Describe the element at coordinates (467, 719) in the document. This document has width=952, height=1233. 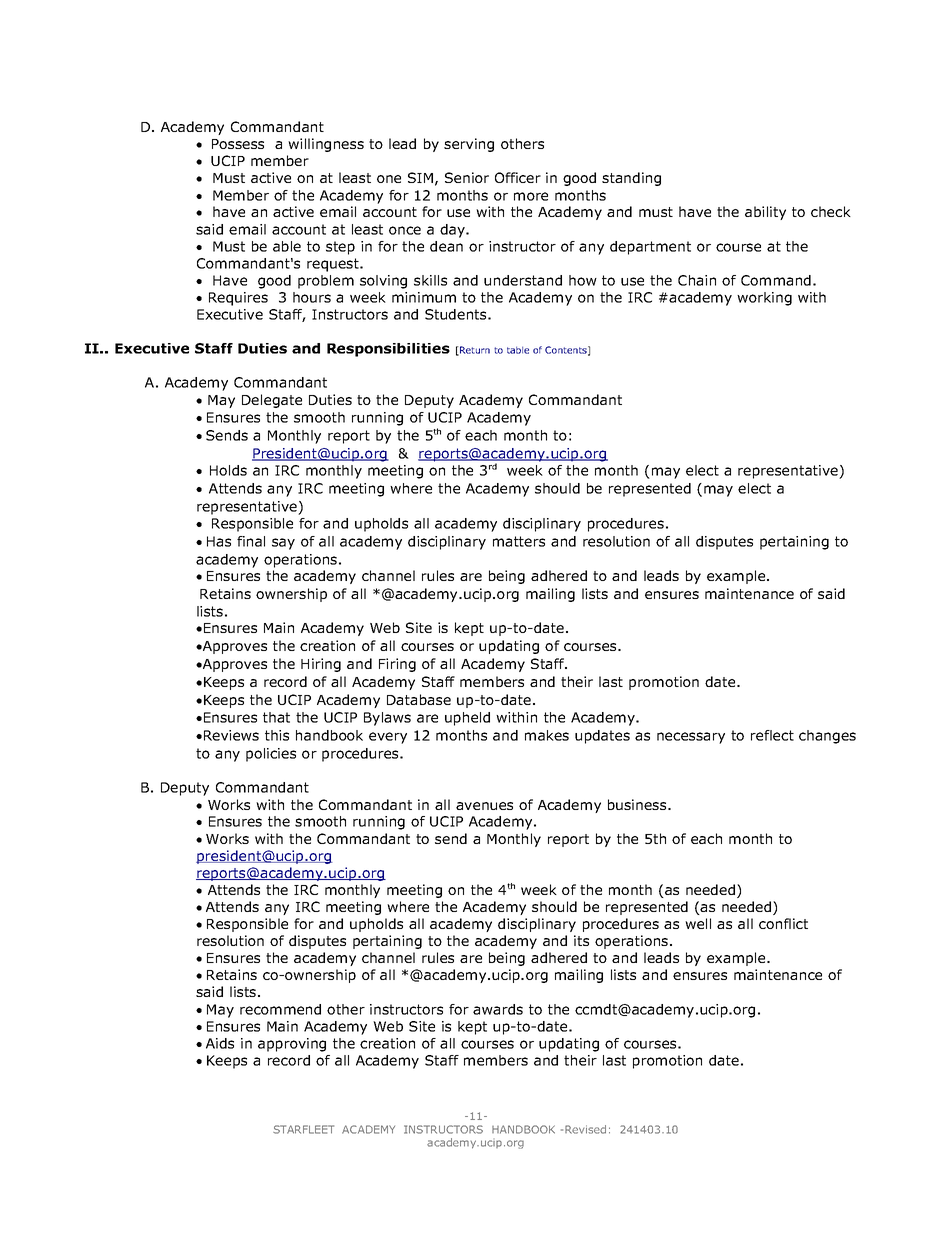
I see `upheld` at that location.
